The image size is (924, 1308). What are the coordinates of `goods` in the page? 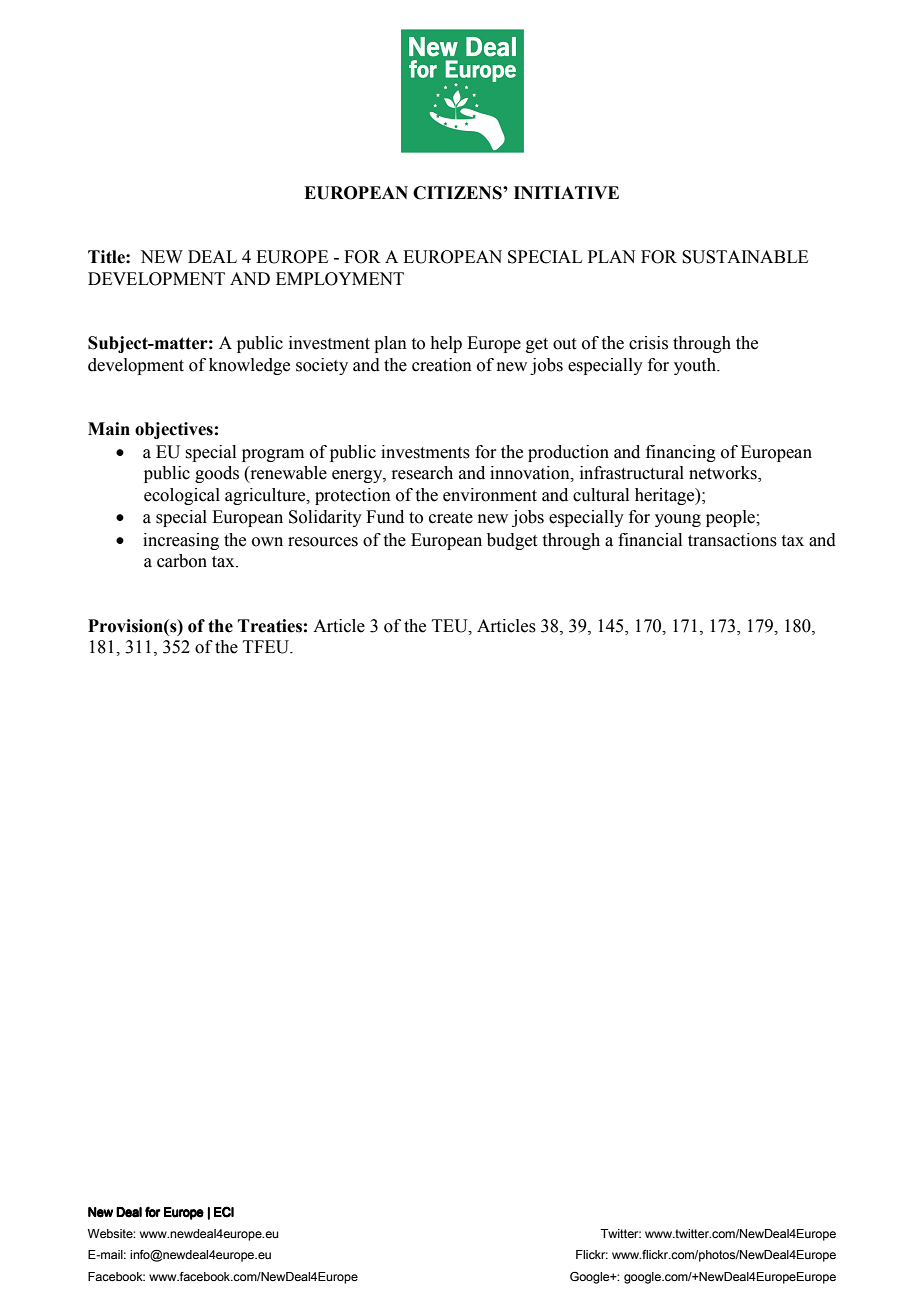 It's located at (217, 474).
